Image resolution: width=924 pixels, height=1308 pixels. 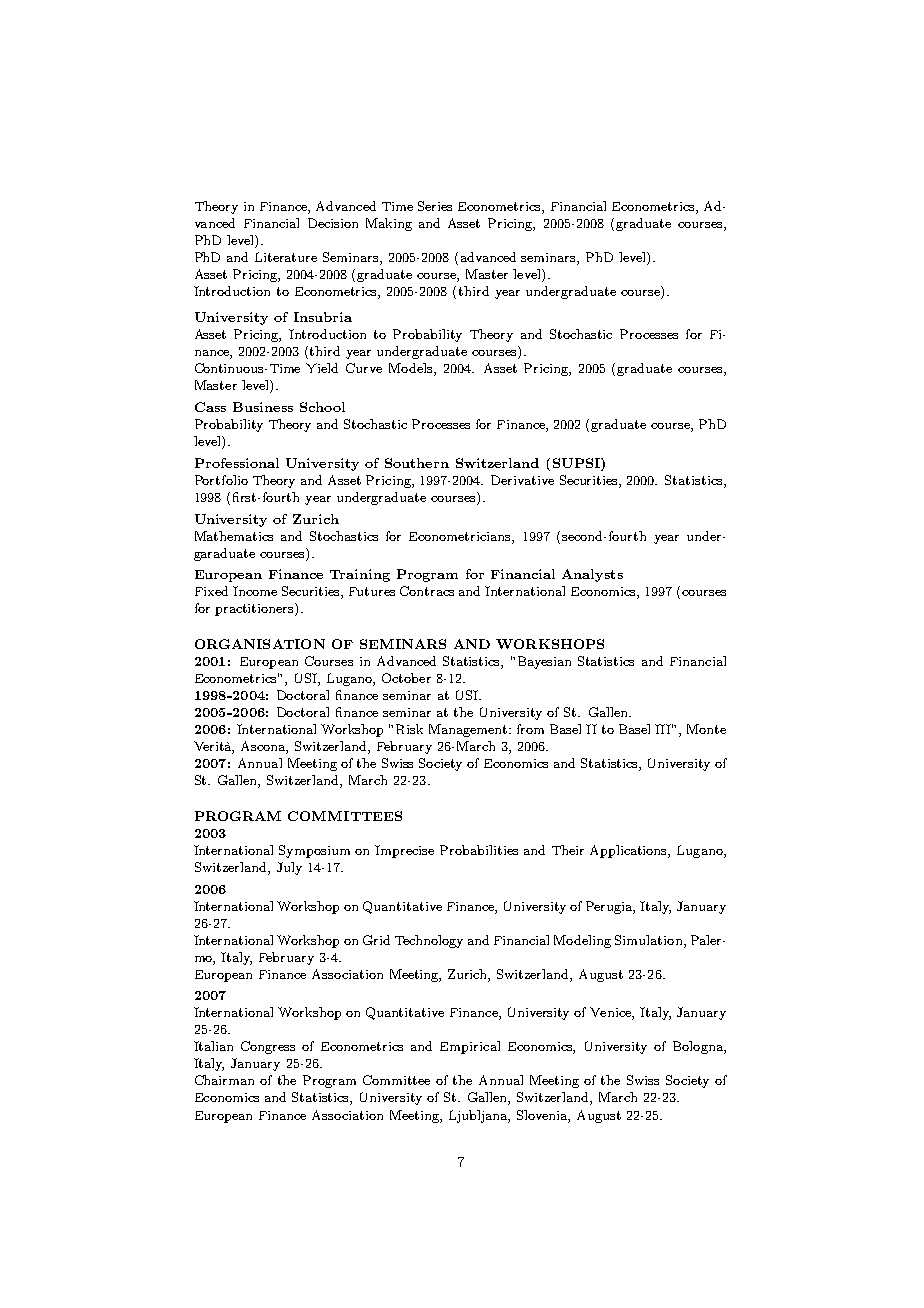 What do you see at coordinates (268, 1047) in the page?
I see `Congress` at bounding box center [268, 1047].
